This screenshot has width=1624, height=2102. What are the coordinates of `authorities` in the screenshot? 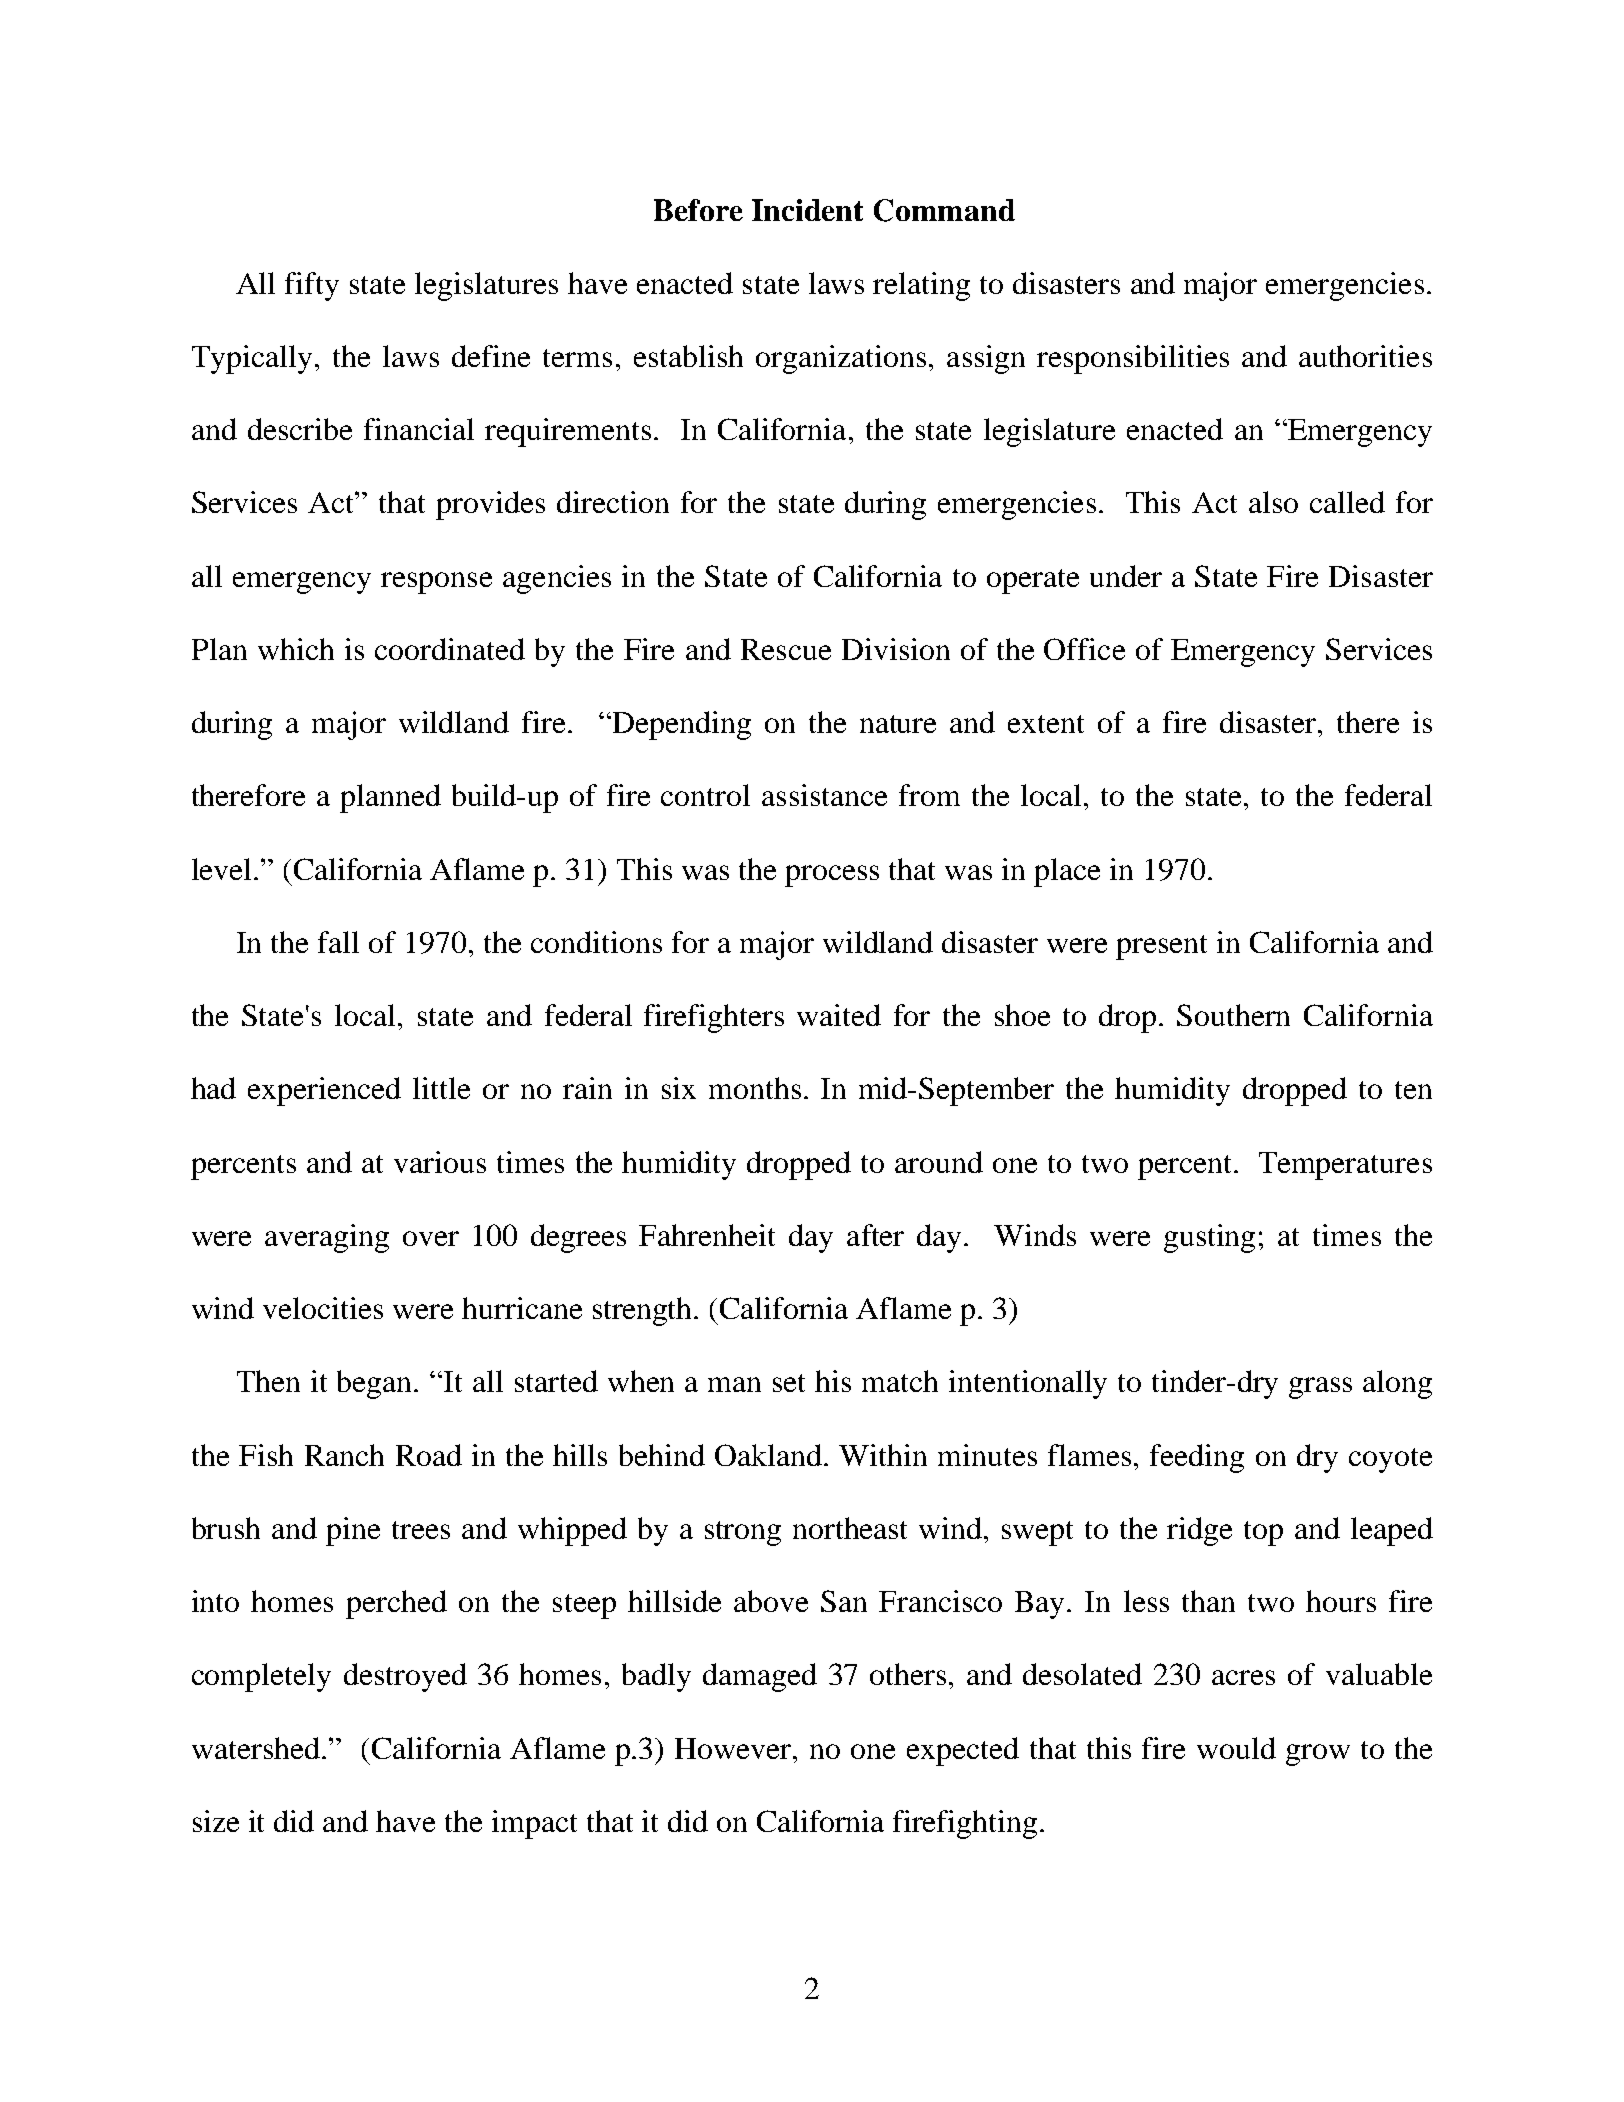 It's located at (1365, 356).
